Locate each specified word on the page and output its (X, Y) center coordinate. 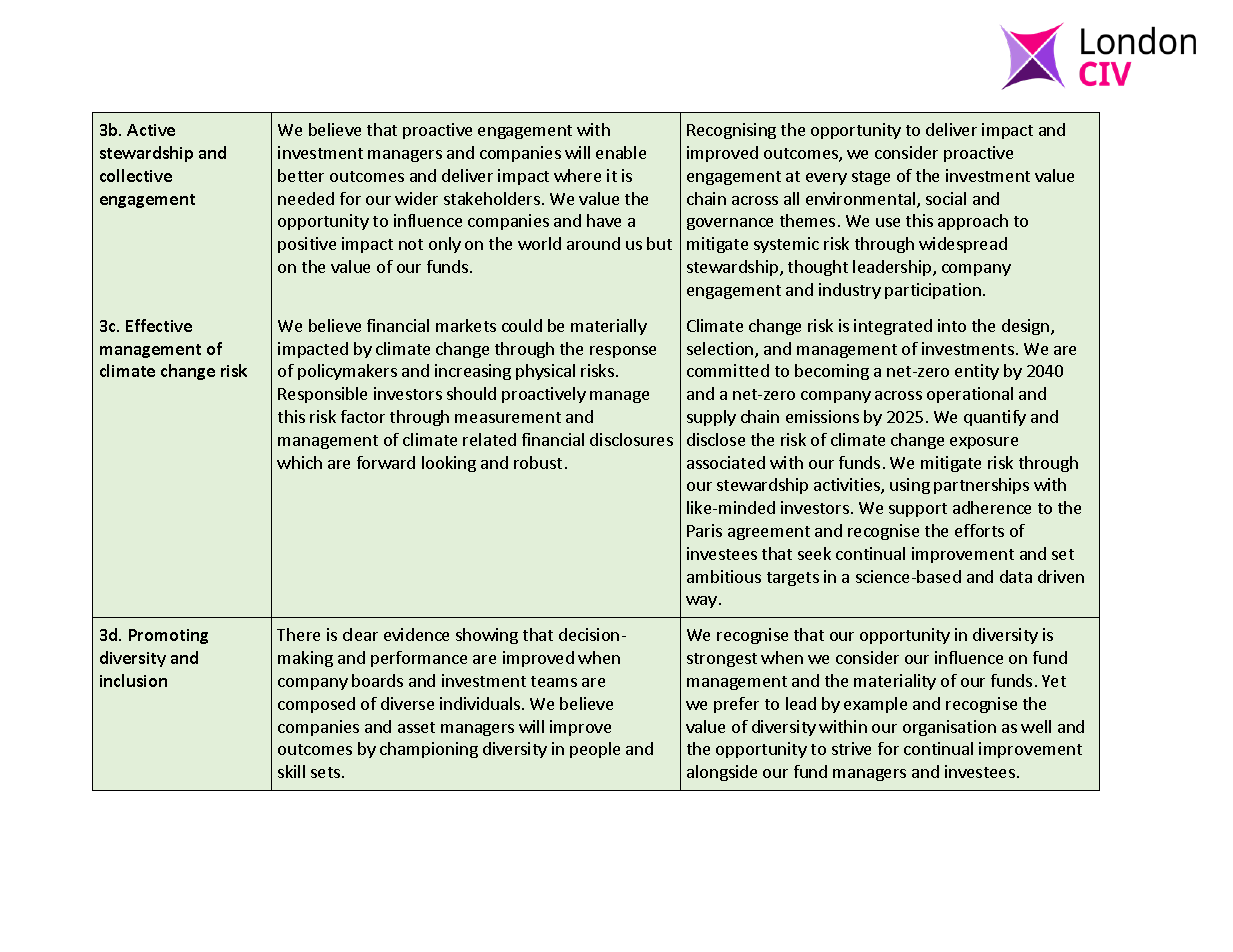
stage (871, 178)
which (299, 462)
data (1016, 576)
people (595, 750)
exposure (984, 443)
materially (609, 327)
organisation (949, 728)
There (298, 634)
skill (291, 771)
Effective (159, 325)
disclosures (631, 439)
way (701, 602)
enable (621, 152)
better (301, 175)
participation (933, 291)
